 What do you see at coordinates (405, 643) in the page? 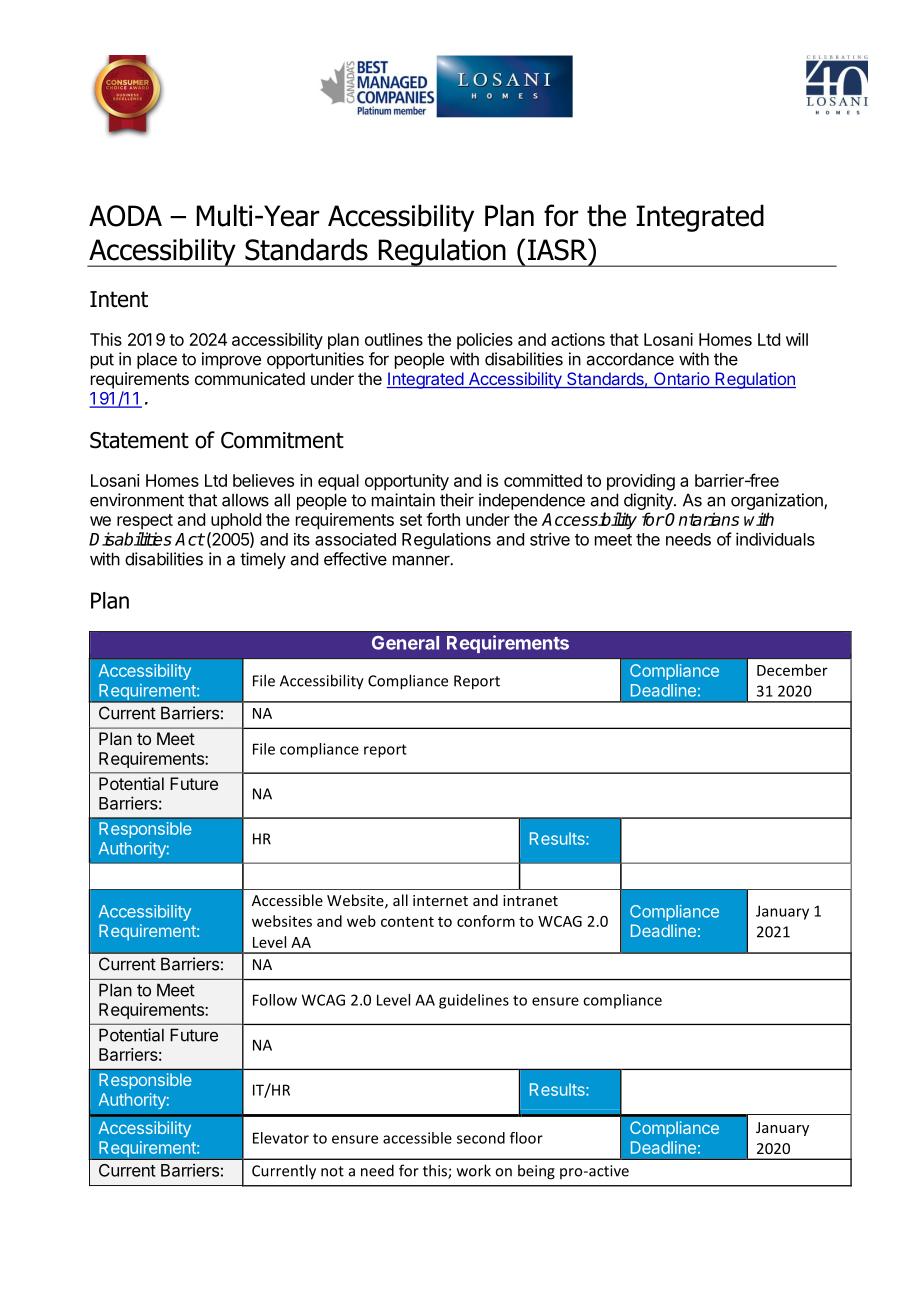
I see `General` at bounding box center [405, 643].
